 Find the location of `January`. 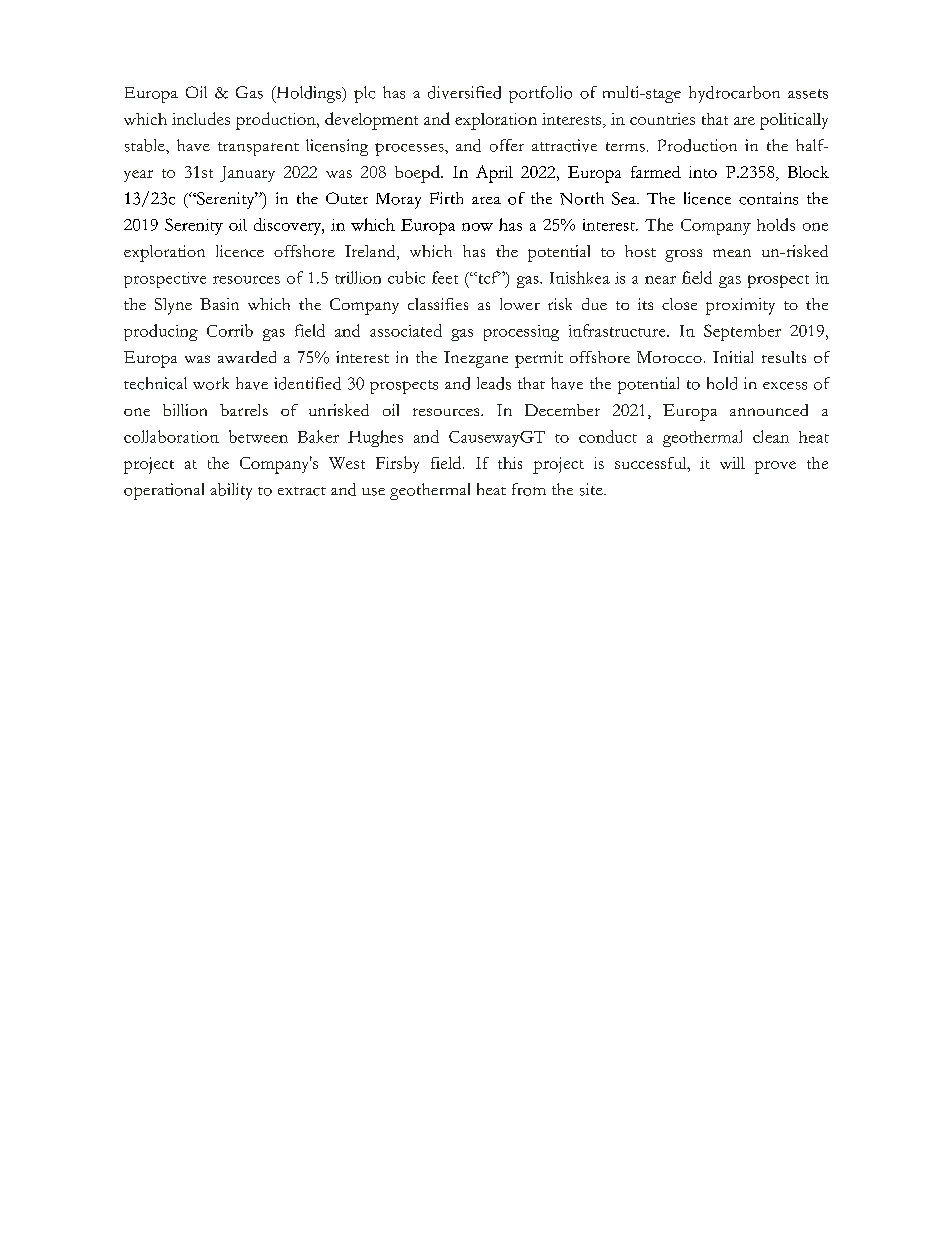

January is located at coordinates (247, 174).
